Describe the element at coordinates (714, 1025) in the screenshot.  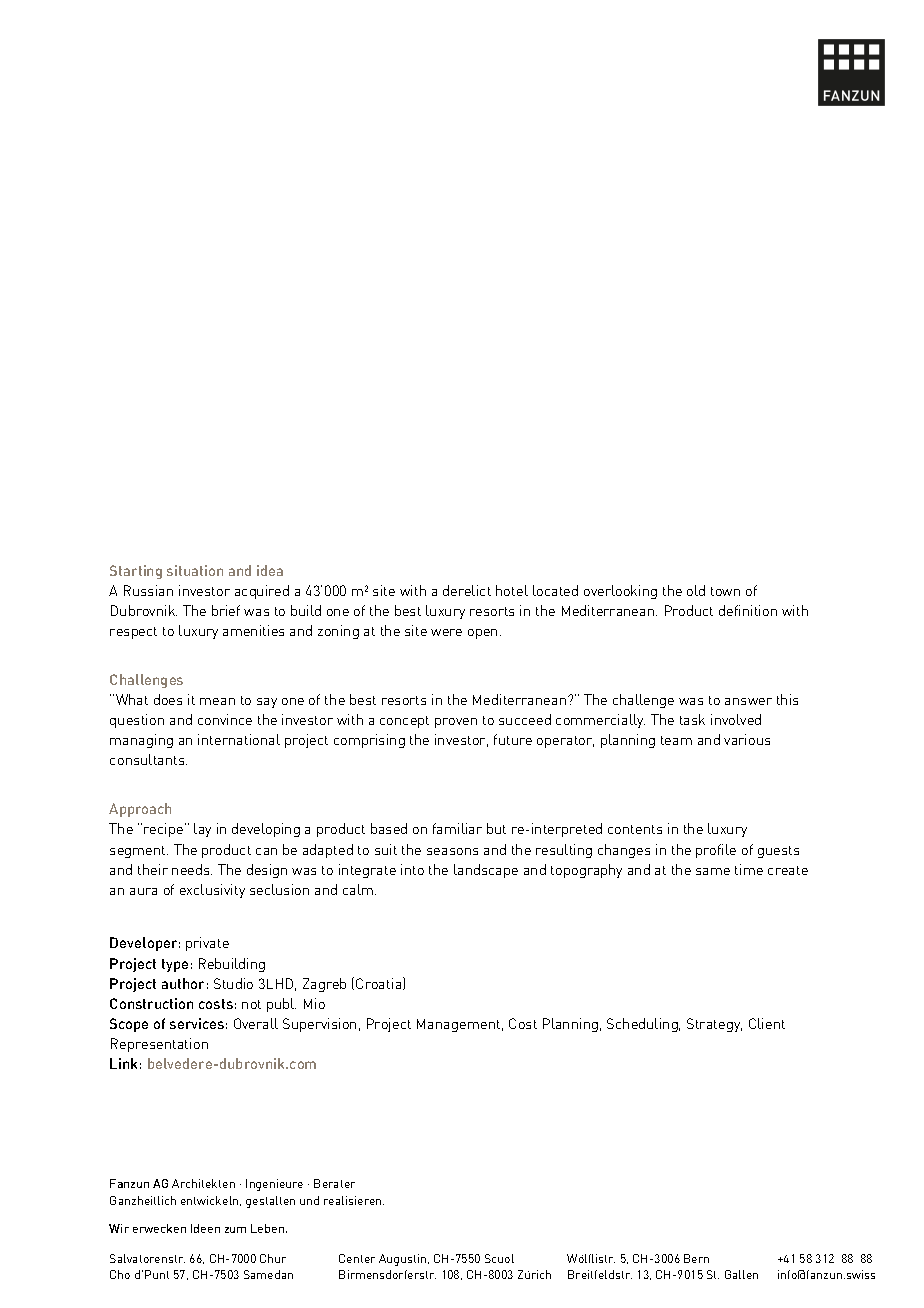
I see `Strategy` at that location.
